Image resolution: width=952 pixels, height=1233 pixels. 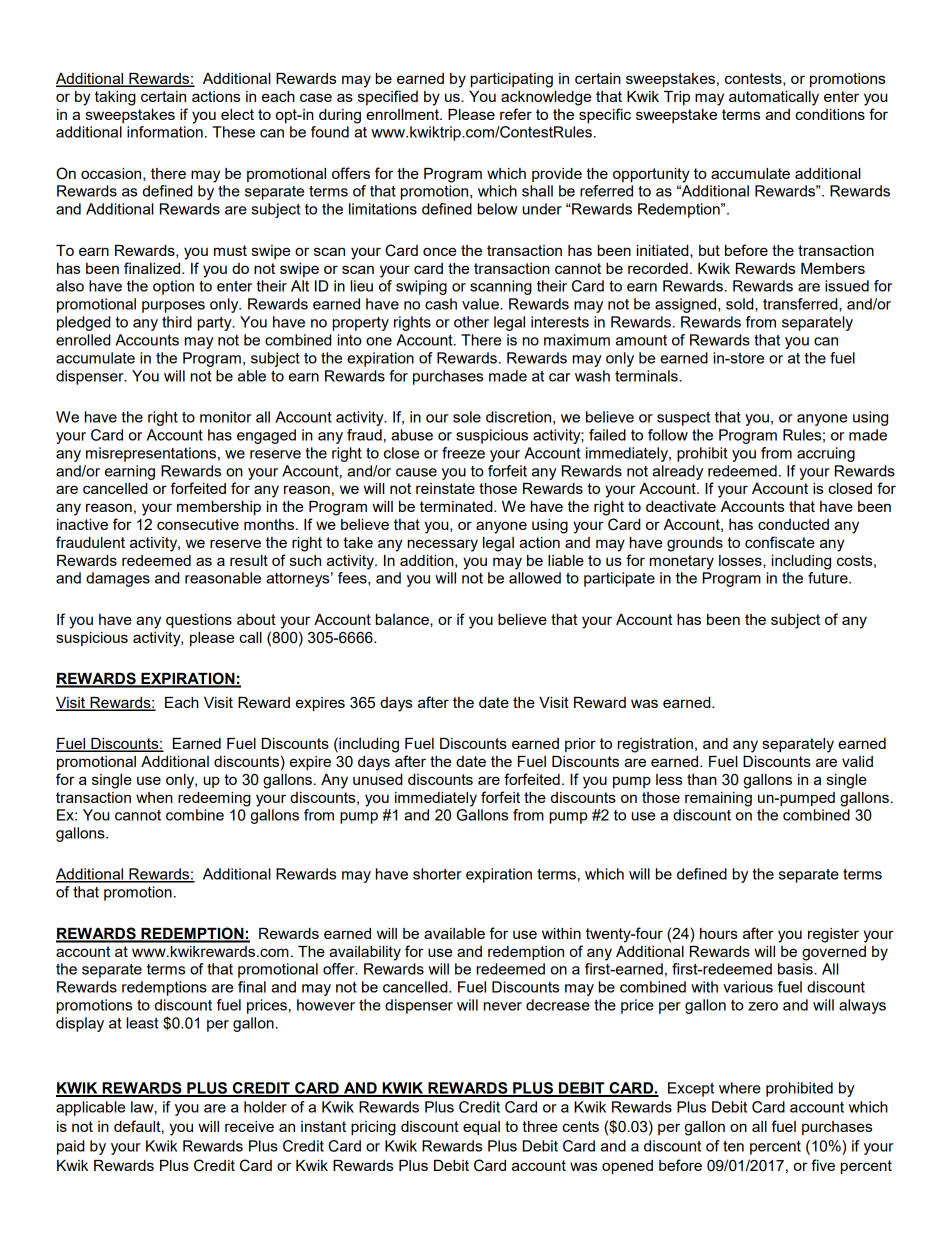 What do you see at coordinates (718, 799) in the document?
I see `remaining` at bounding box center [718, 799].
